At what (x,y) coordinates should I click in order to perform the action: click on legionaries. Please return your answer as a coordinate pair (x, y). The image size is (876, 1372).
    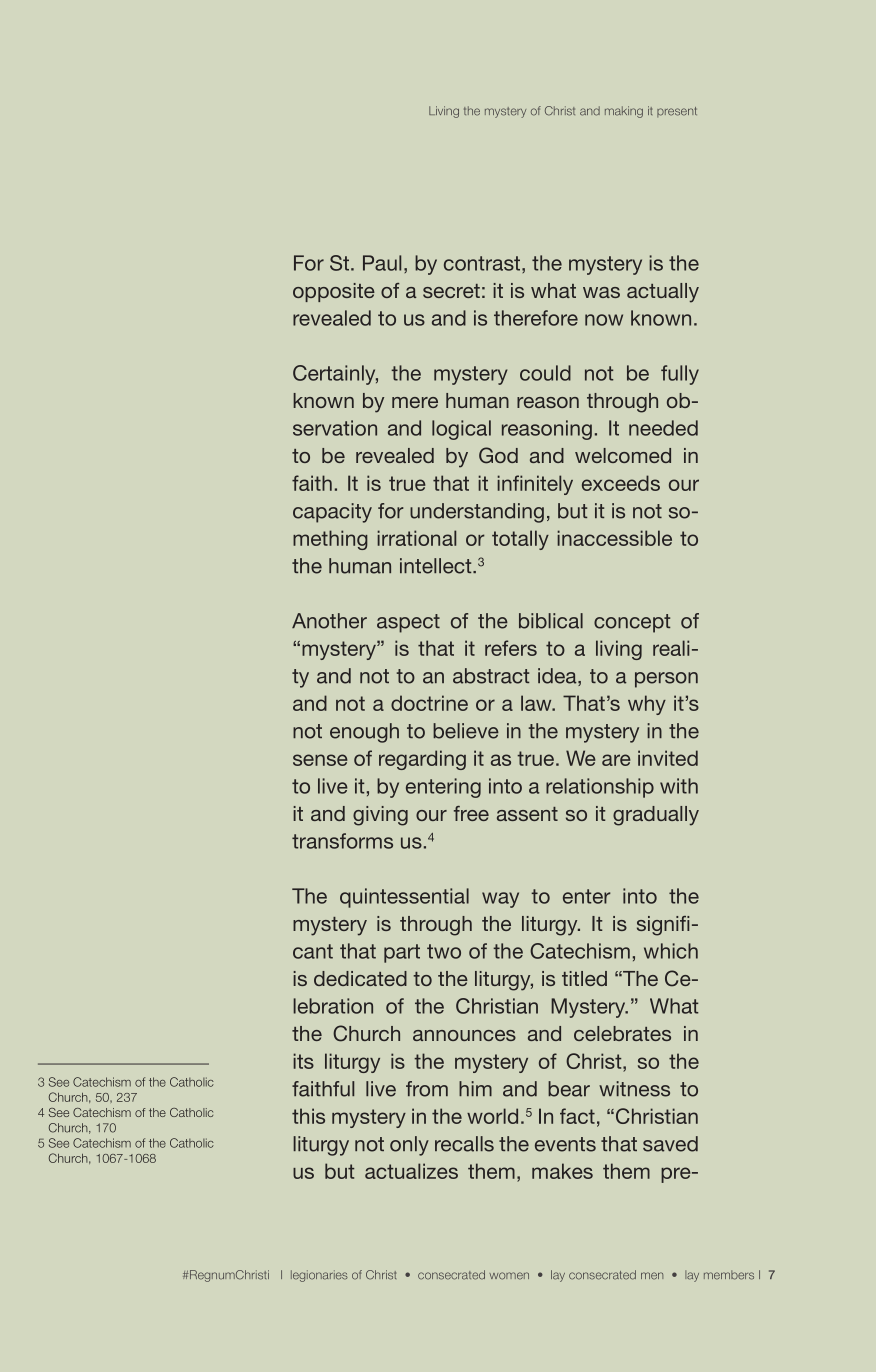
    Looking at the image, I should click on (319, 1276).
